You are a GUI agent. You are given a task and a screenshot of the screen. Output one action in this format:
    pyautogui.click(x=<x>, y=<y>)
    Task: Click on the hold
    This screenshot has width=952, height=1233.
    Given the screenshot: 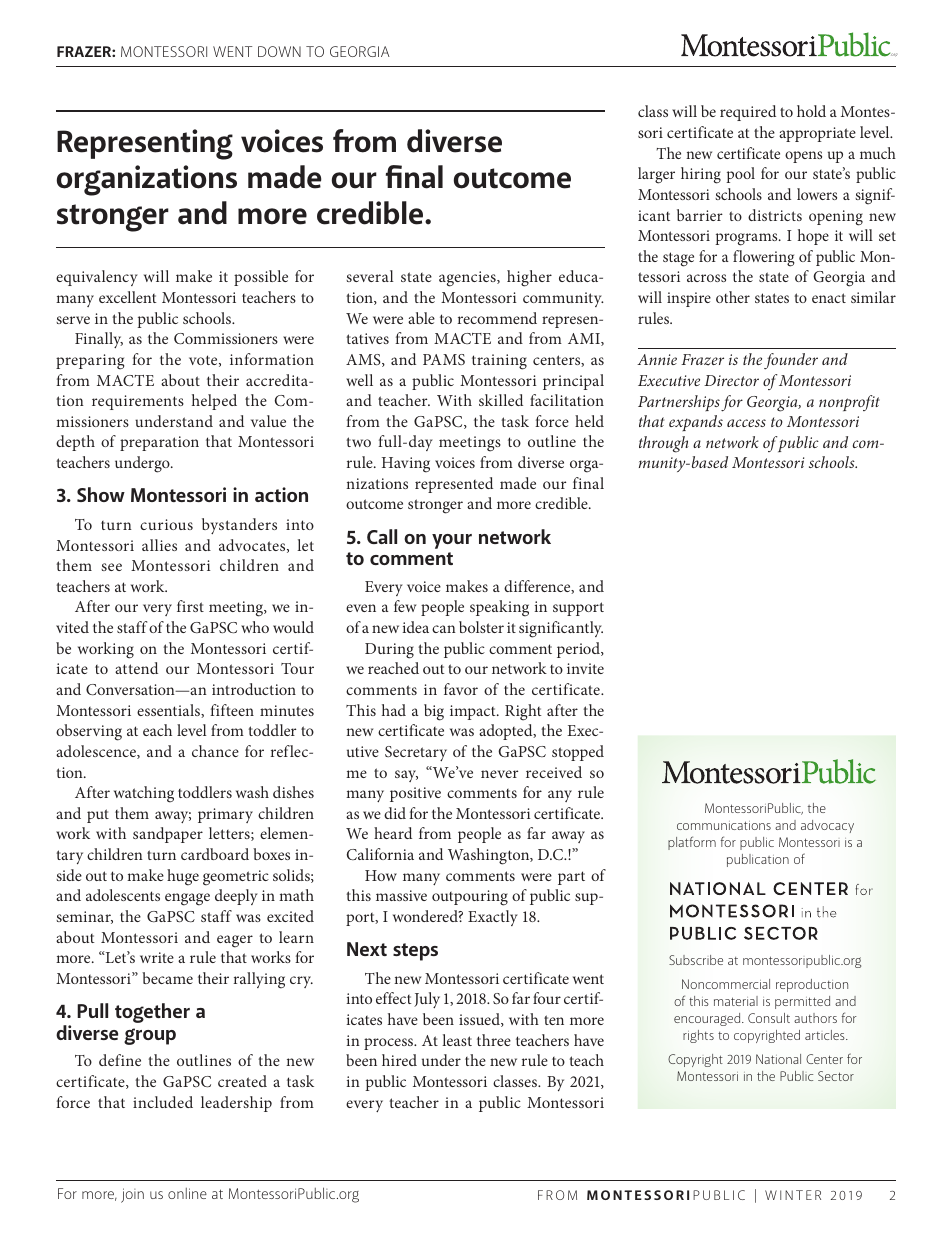 What is the action you would take?
    pyautogui.click(x=811, y=111)
